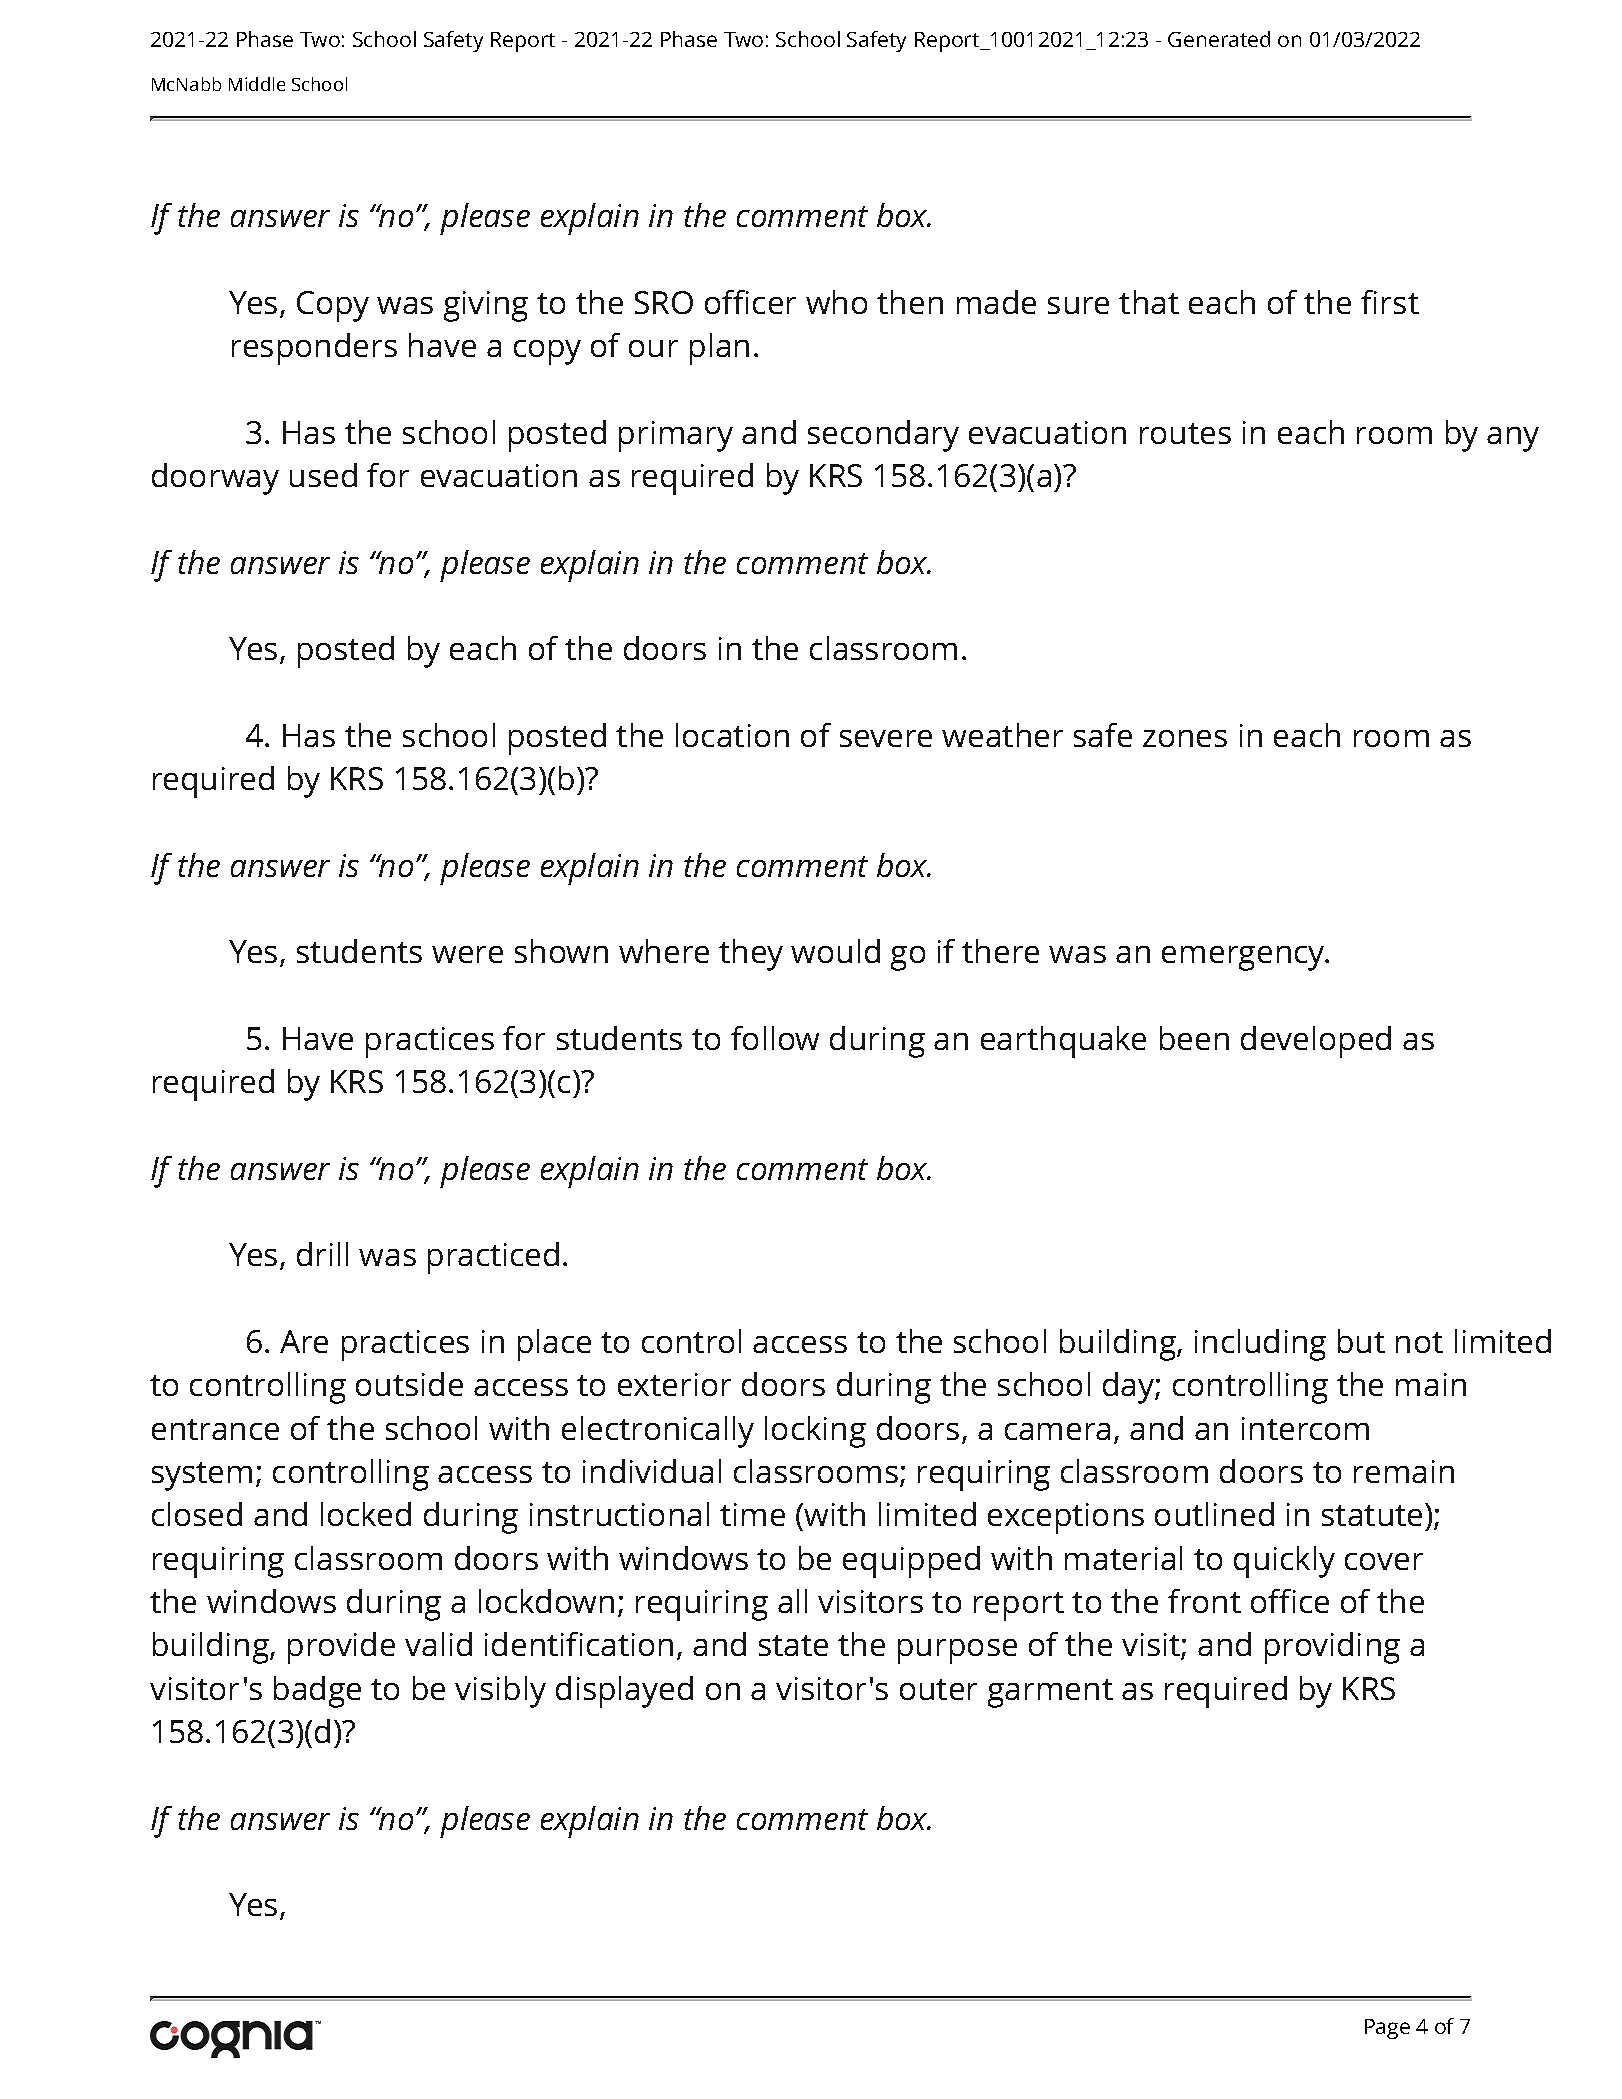 This screenshot has width=1622, height=2099. I want to click on were, so click(467, 954).
